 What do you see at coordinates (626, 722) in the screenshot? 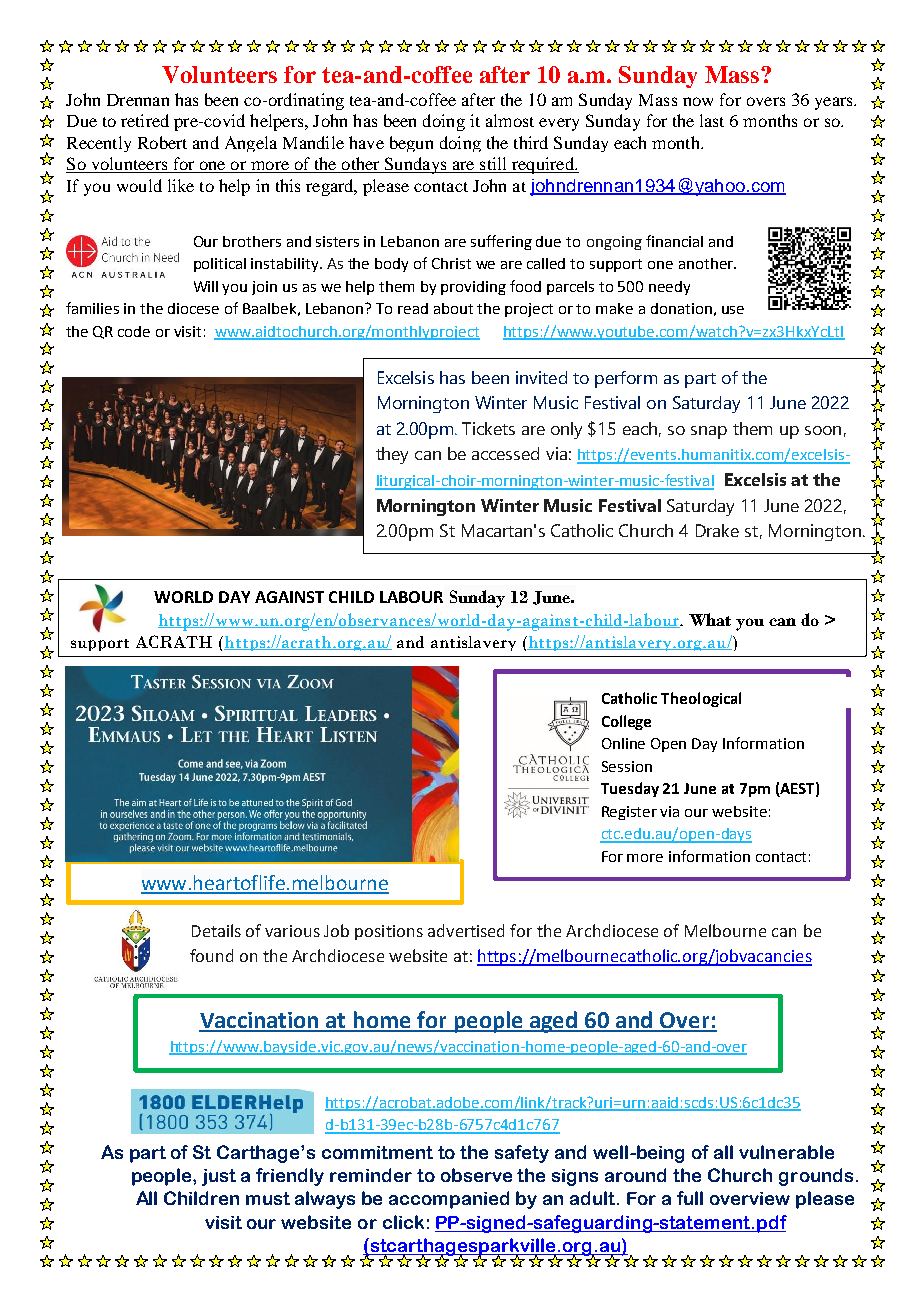
I see `College` at bounding box center [626, 722].
